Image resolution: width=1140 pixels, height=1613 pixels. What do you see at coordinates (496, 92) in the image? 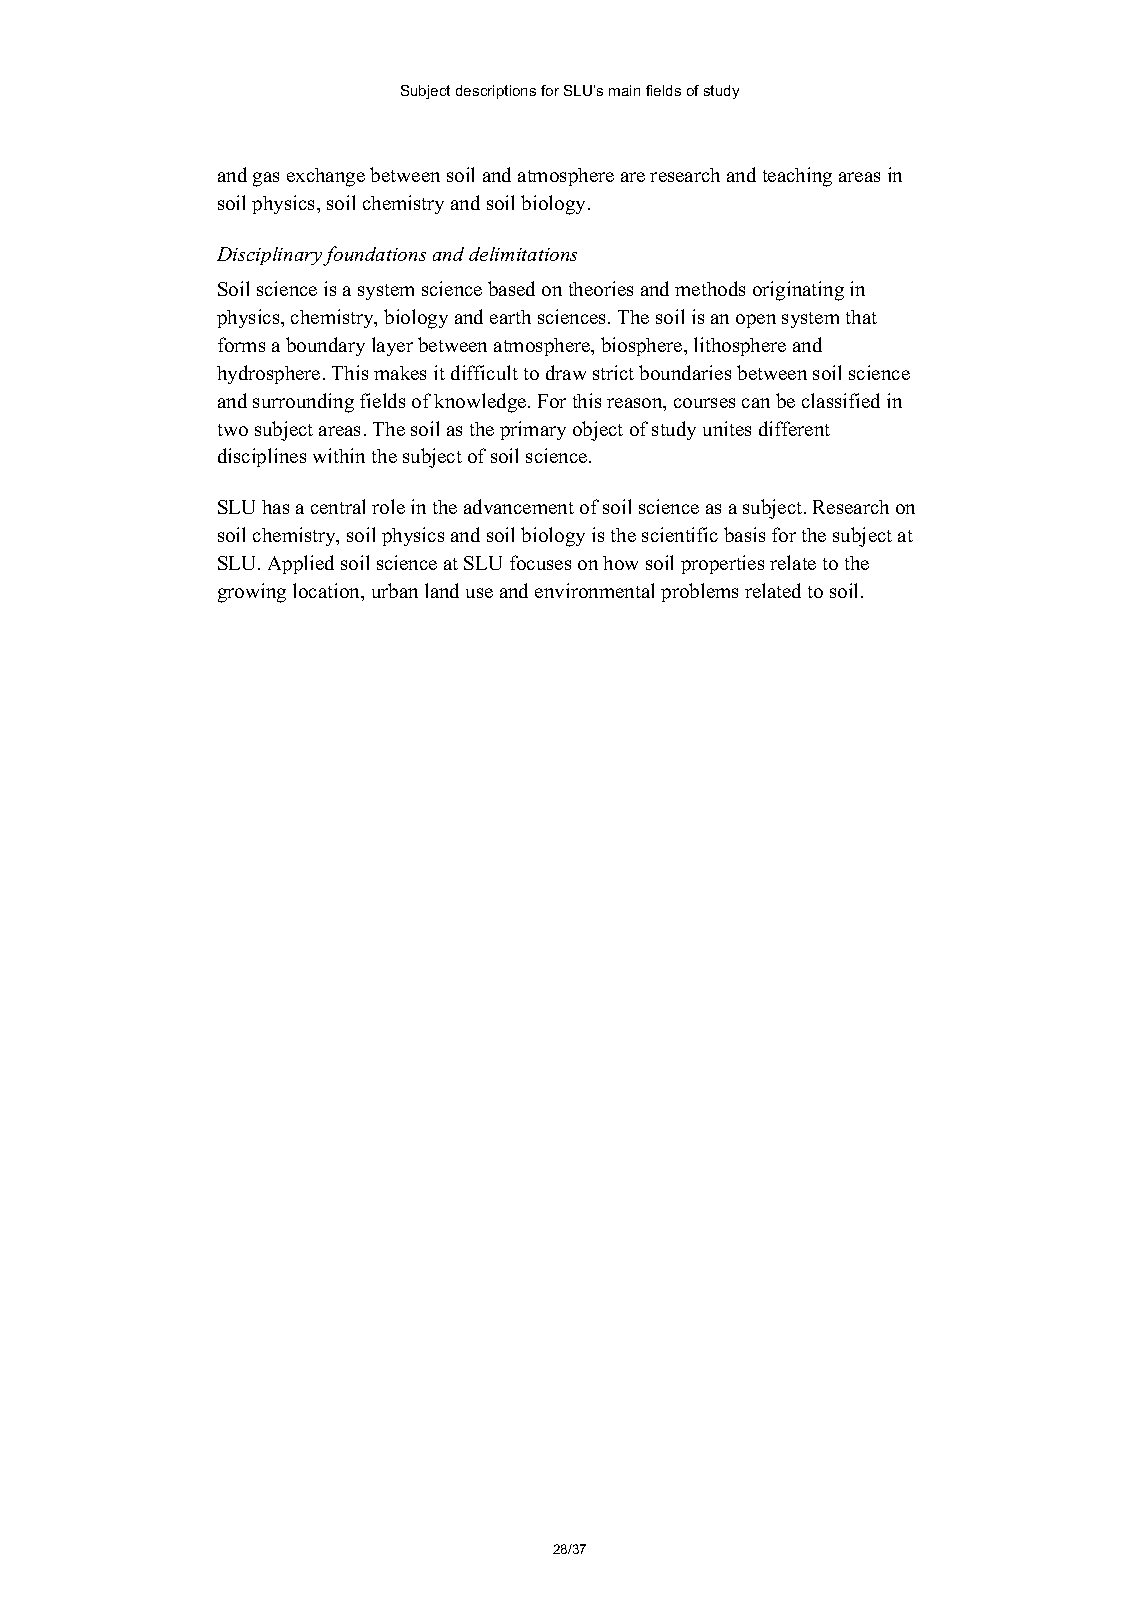
I see `descriptions` at bounding box center [496, 92].
